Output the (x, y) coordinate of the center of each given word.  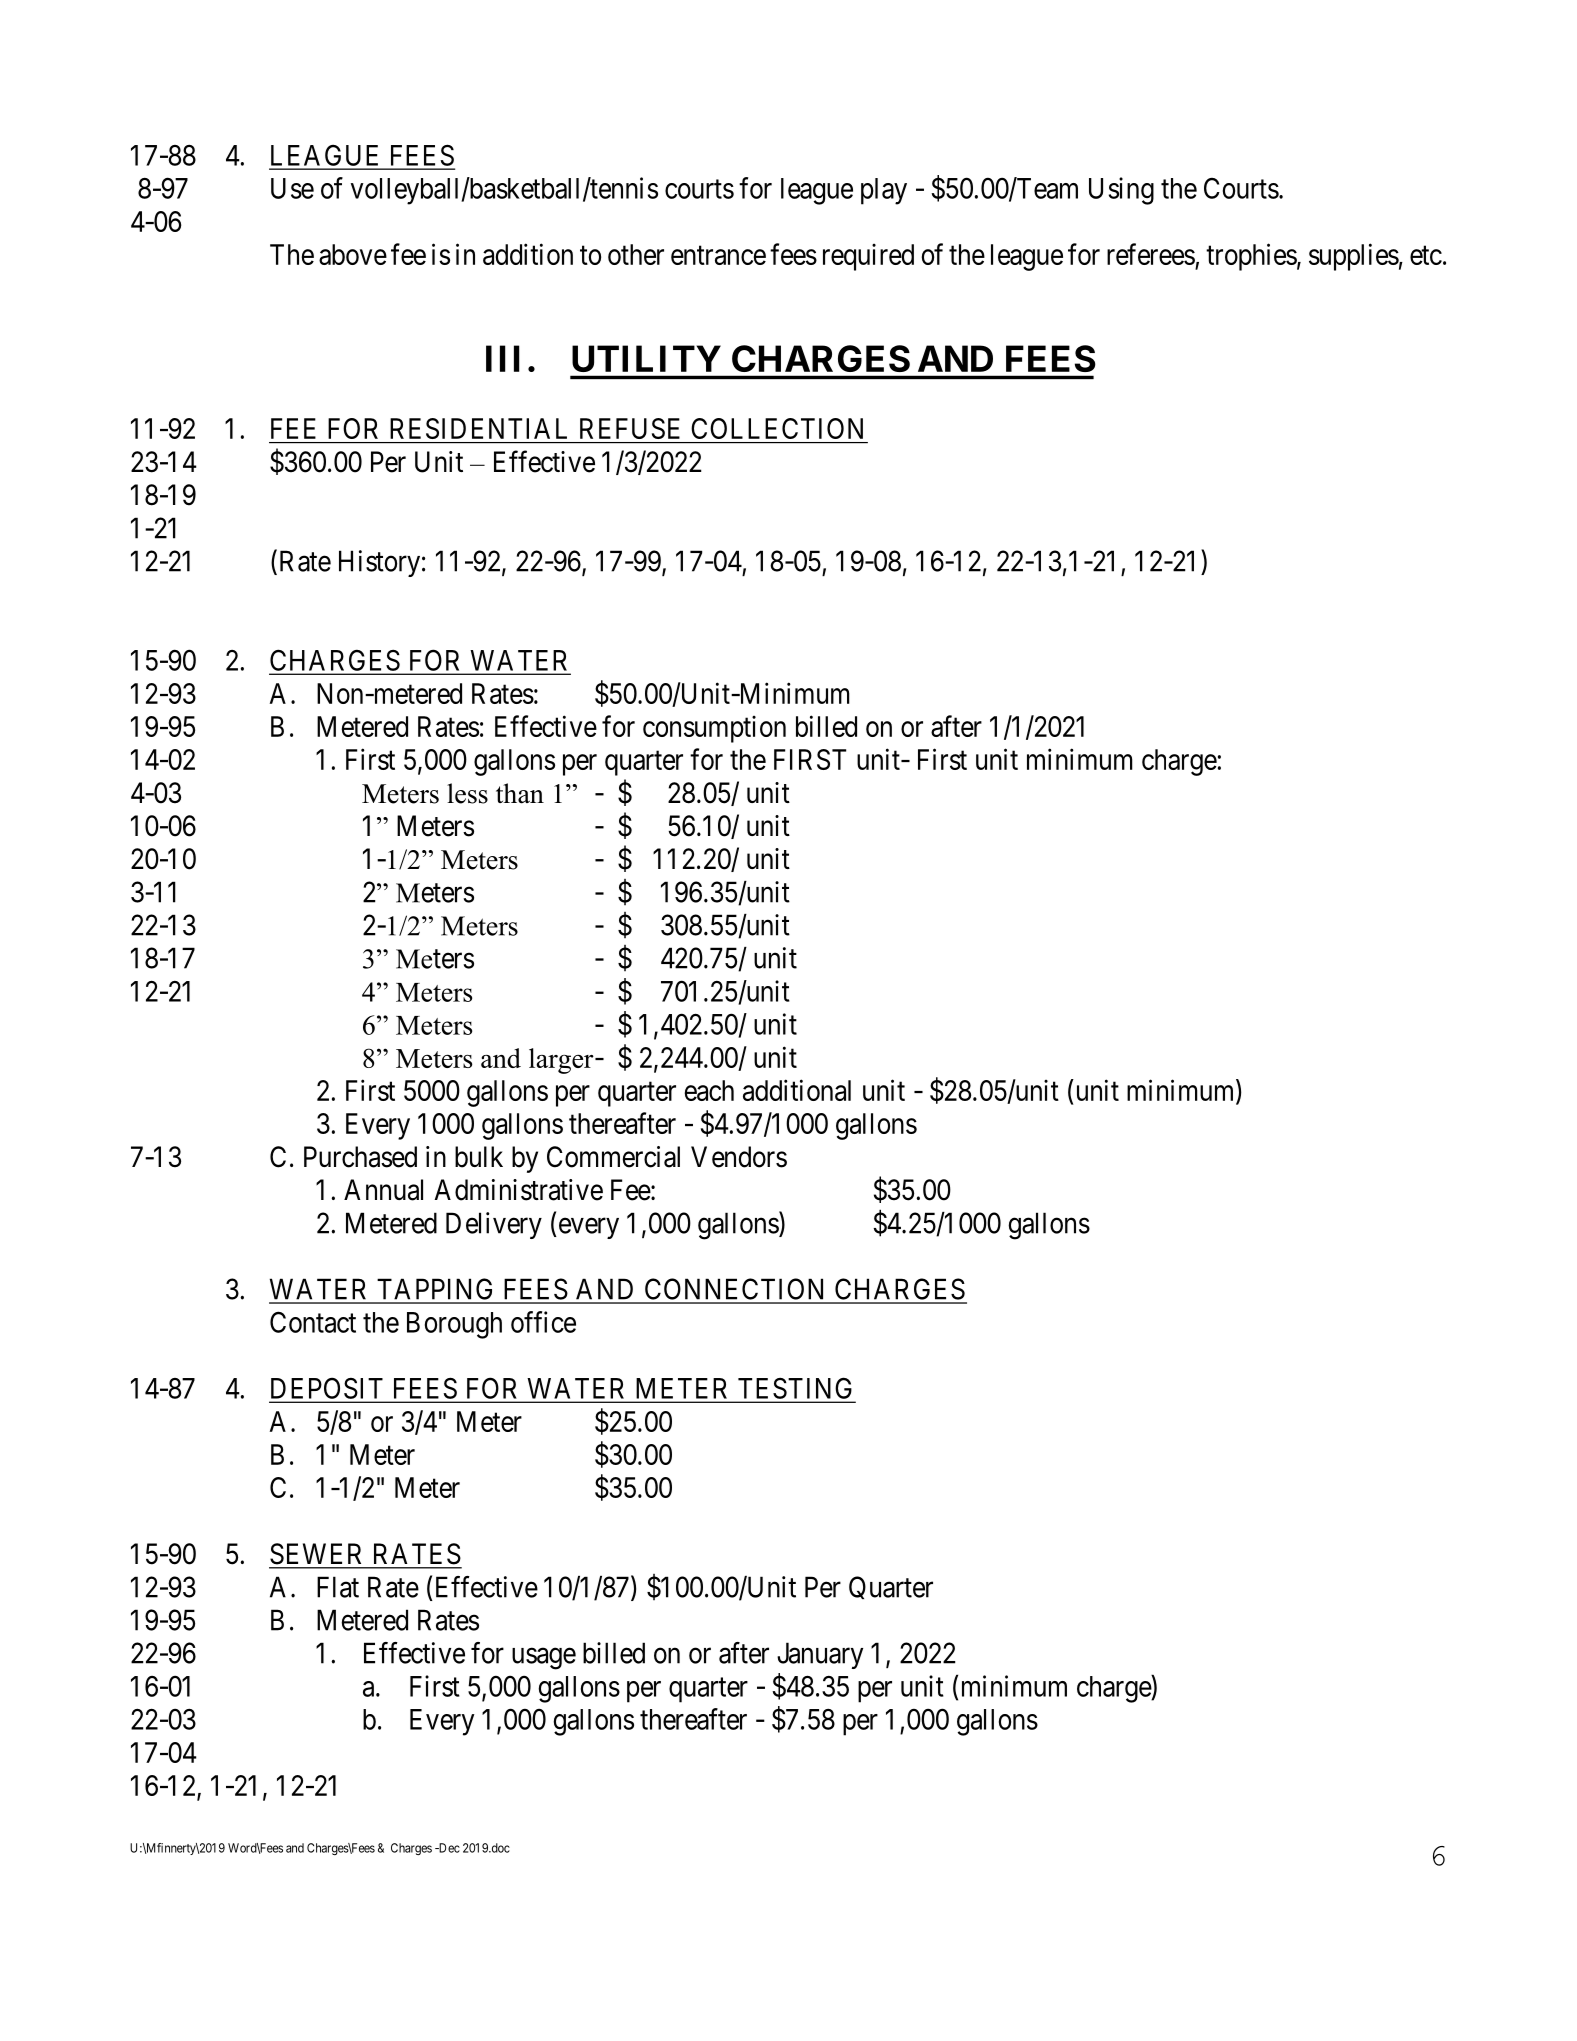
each (709, 1090)
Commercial (613, 1157)
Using (1121, 191)
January (820, 1655)
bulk (479, 1157)
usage (544, 1659)
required (868, 257)
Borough (454, 1325)
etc (1426, 255)
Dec (448, 1848)
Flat (338, 1587)
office (543, 1322)
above (353, 254)
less (467, 793)
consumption (714, 729)
